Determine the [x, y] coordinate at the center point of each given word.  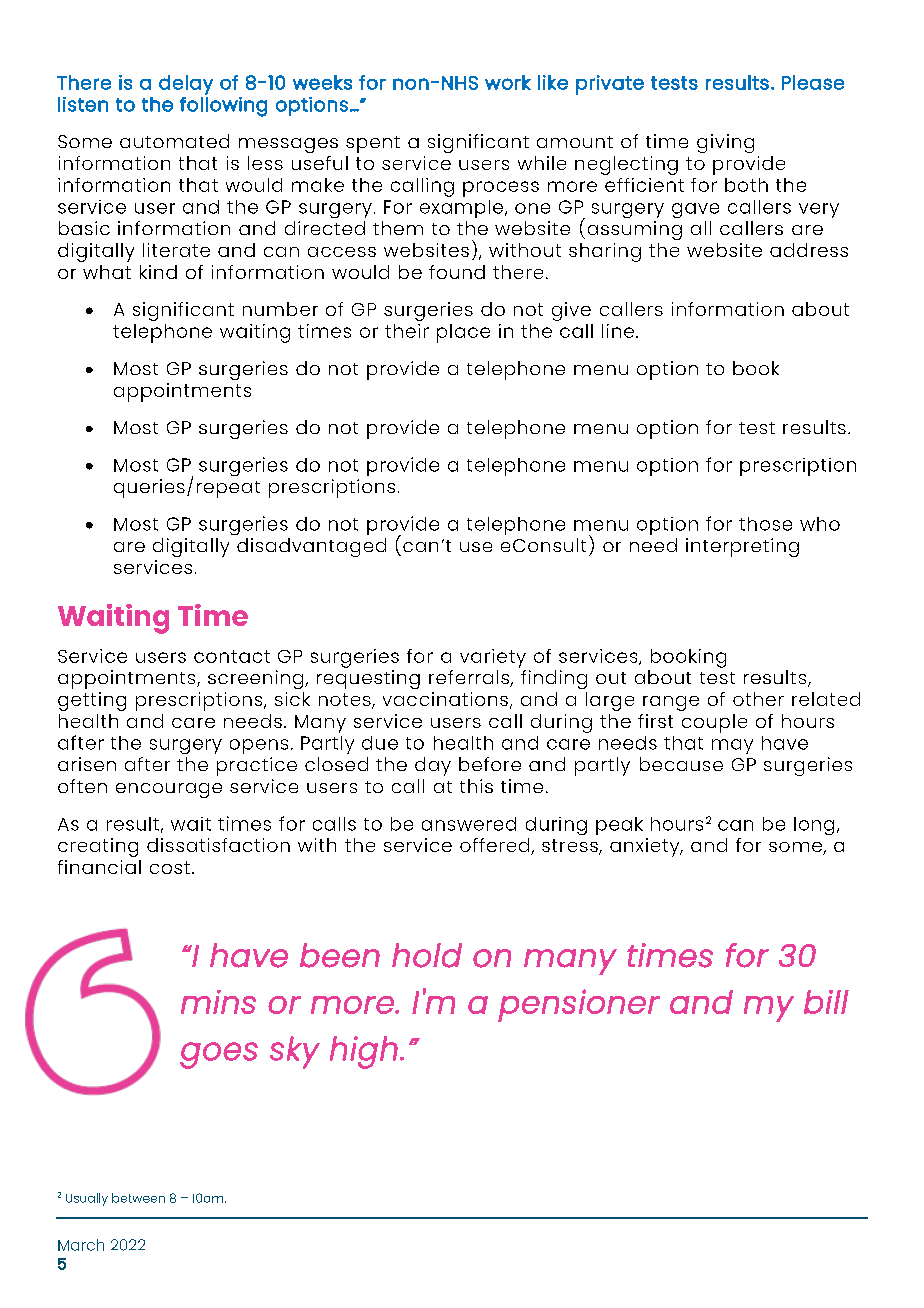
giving [725, 143]
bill [826, 1002]
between [138, 1198]
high [364, 1052]
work [508, 82]
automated [174, 141]
